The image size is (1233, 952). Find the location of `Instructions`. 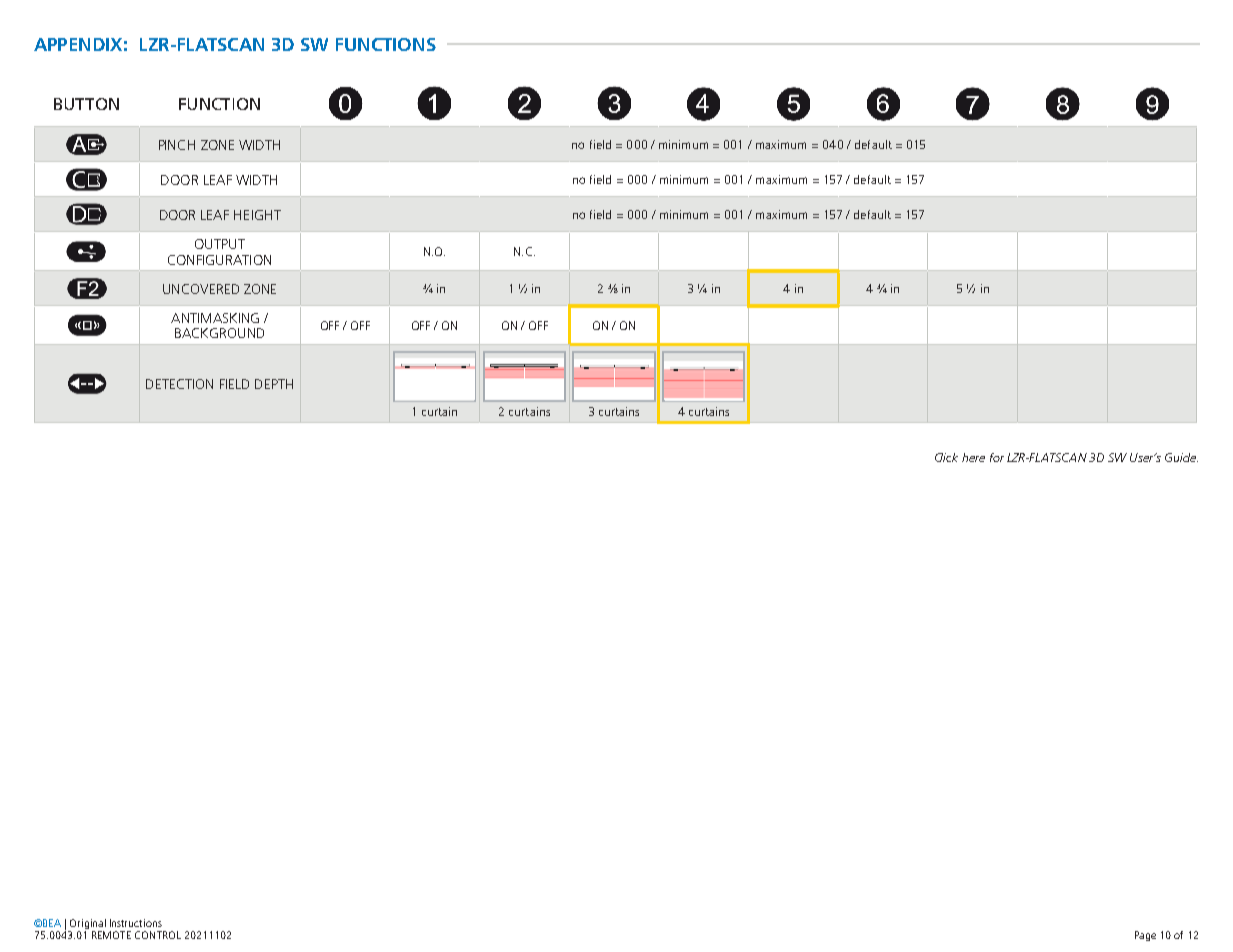

Instructions is located at coordinates (136, 923).
